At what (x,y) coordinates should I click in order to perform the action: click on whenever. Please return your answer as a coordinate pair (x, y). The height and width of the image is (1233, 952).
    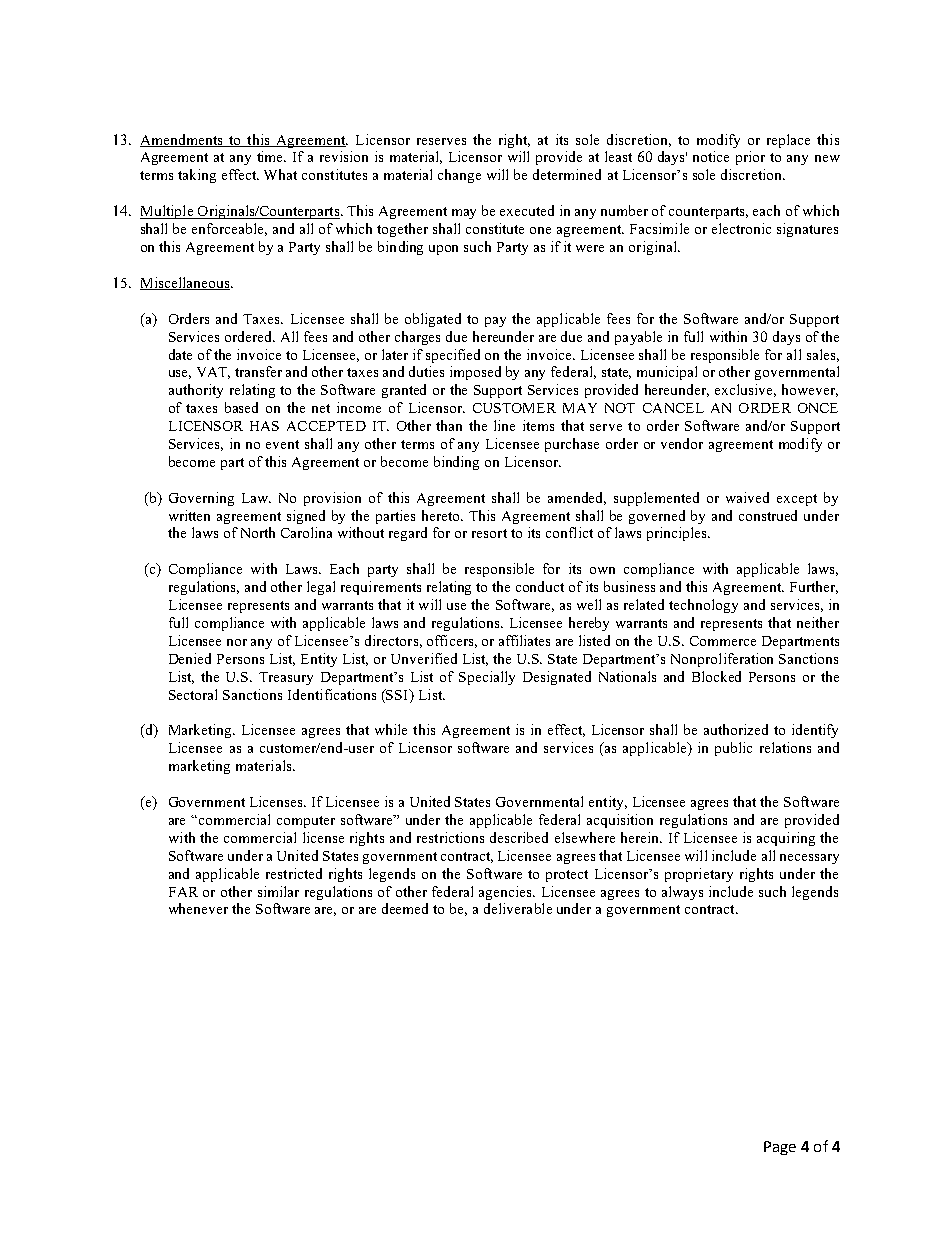
    Looking at the image, I should click on (198, 908).
